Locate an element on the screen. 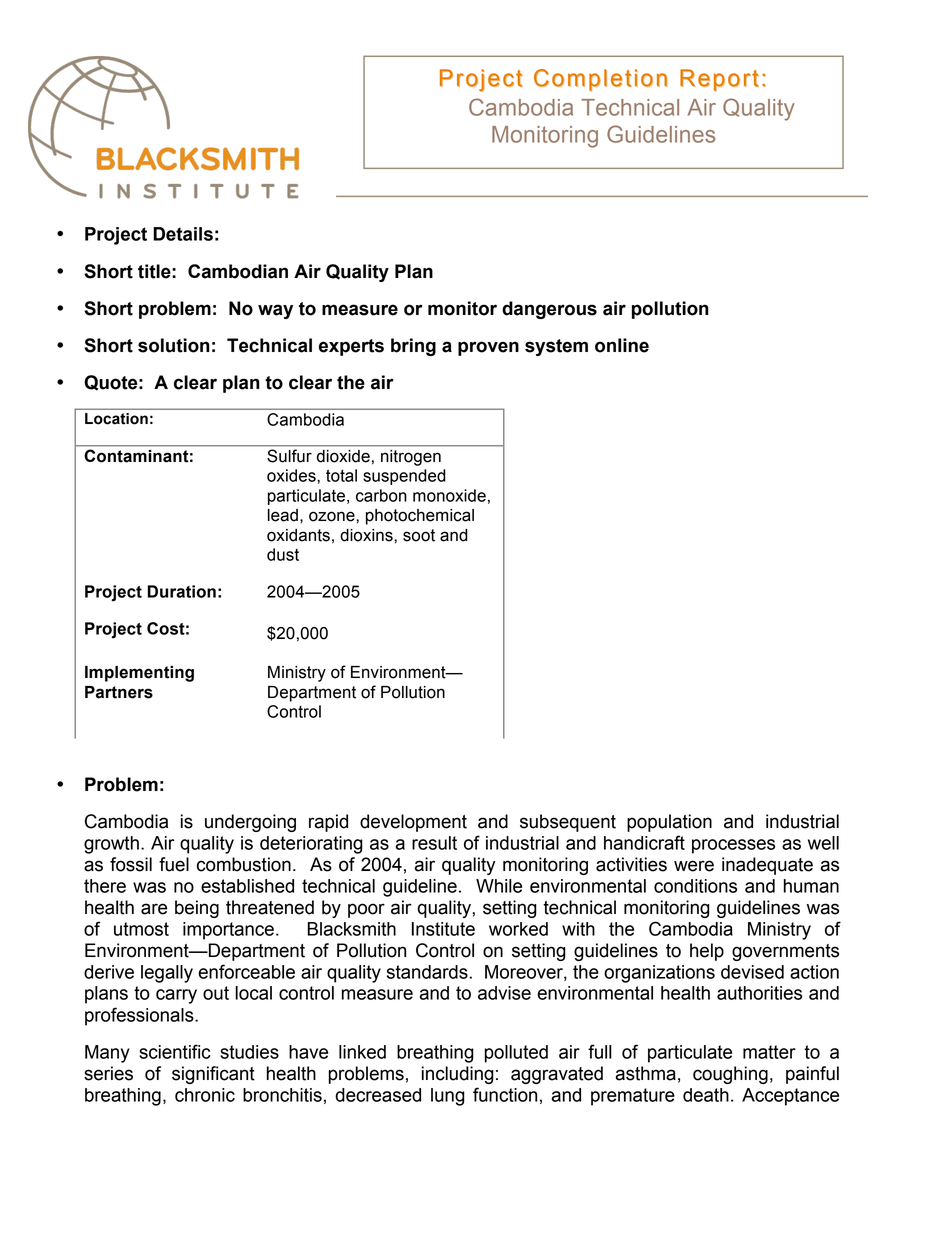 The height and width of the screenshot is (1233, 952). development is located at coordinates (413, 823).
